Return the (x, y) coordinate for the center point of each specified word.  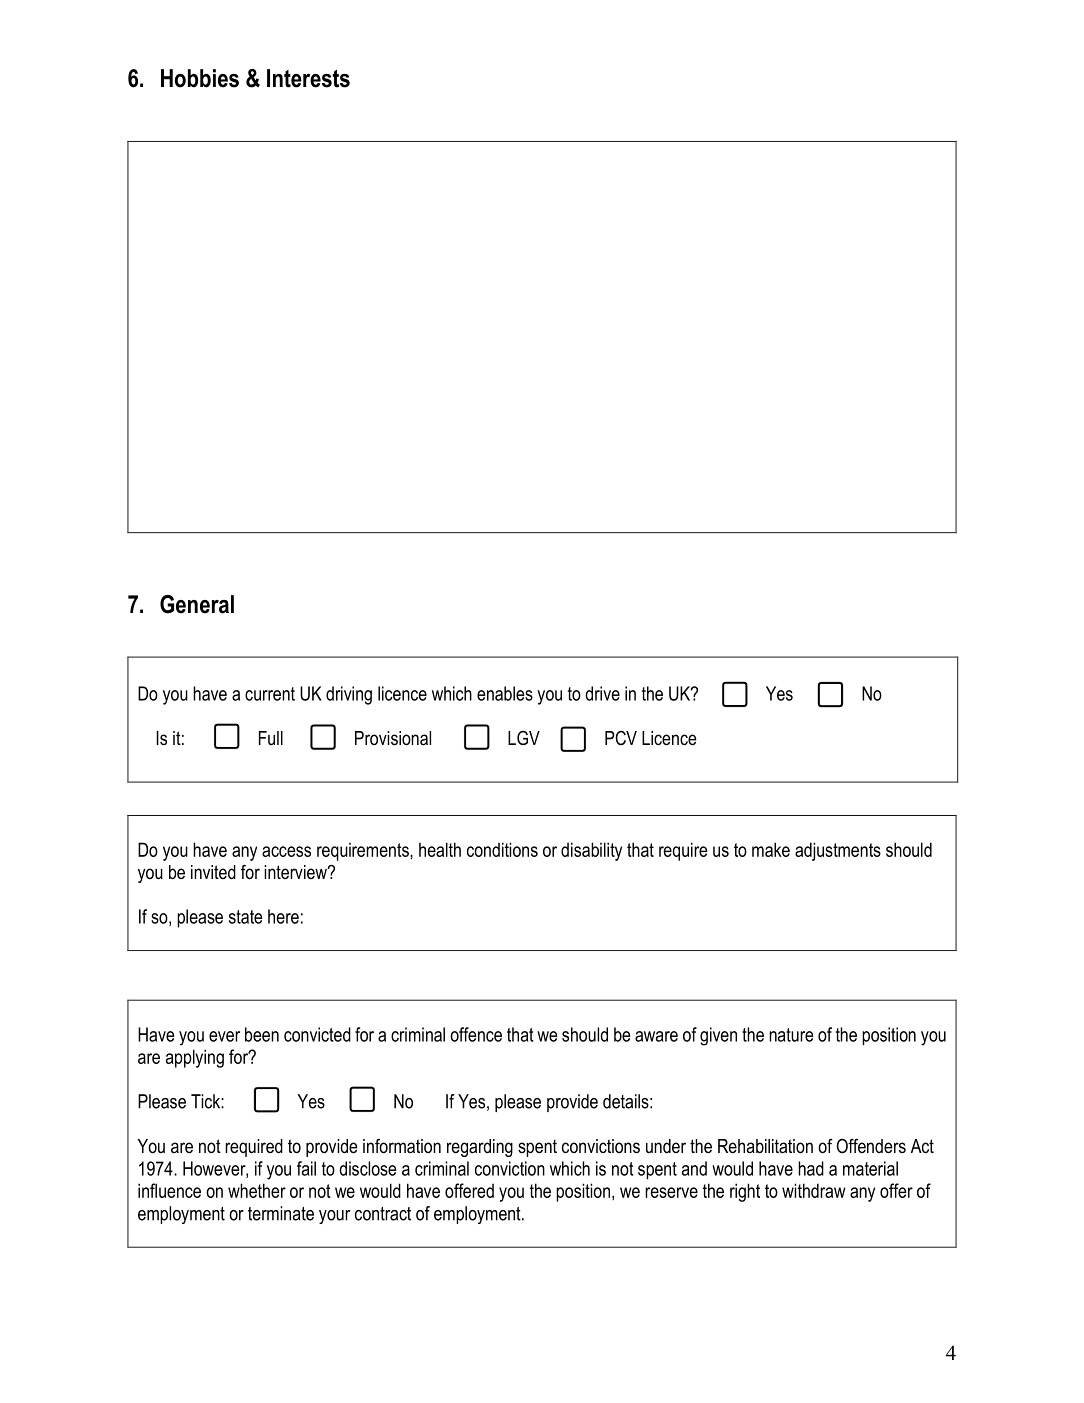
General (197, 604)
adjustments (838, 851)
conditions (502, 849)
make (771, 849)
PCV (621, 738)
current (270, 694)
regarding (480, 1148)
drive (602, 693)
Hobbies (200, 78)
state (245, 917)
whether (257, 1190)
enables (505, 693)
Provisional (393, 738)
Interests (308, 78)
